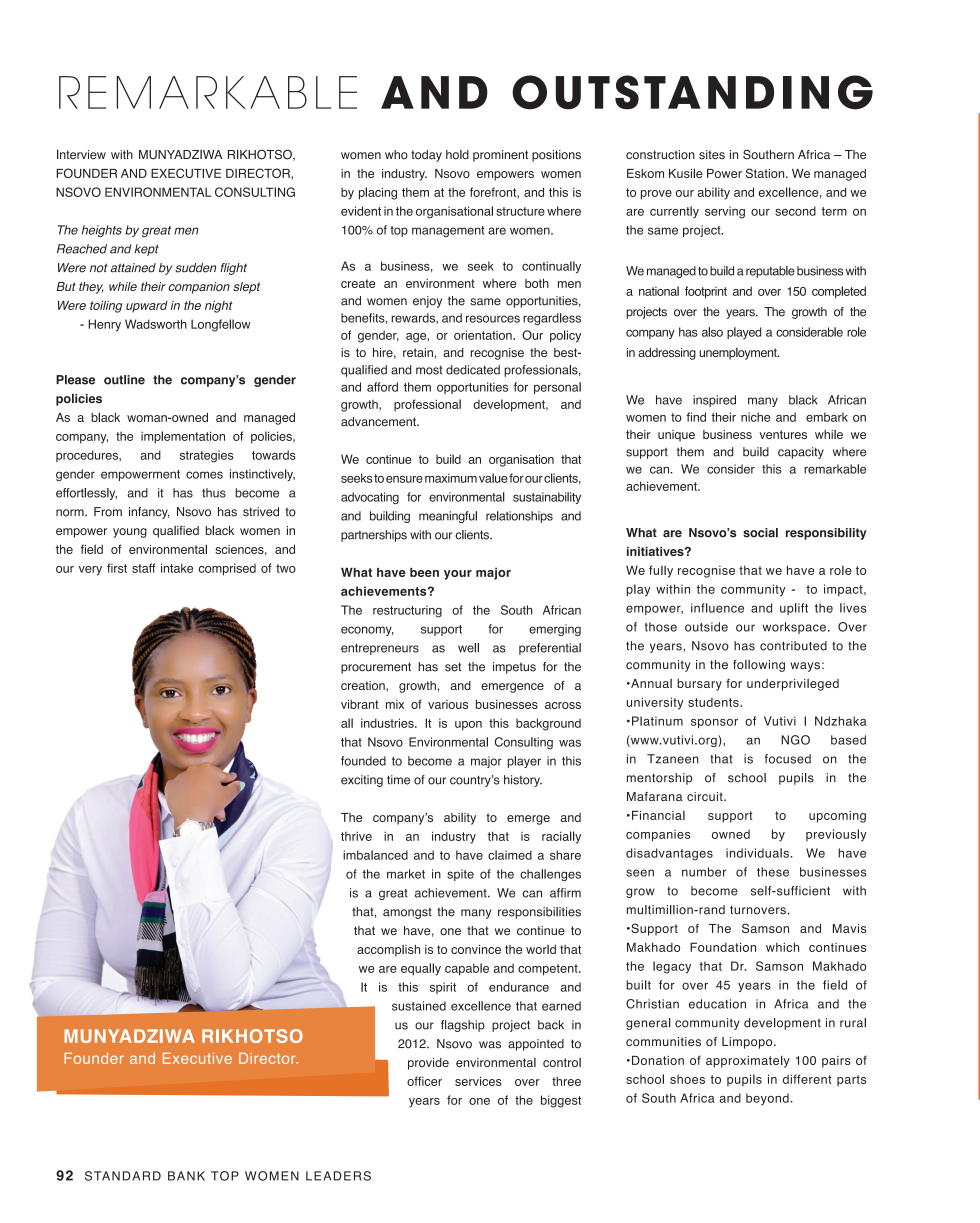 The height and width of the page is (1223, 980). Describe the element at coordinates (448, 517) in the page. I see `meaningful` at that location.
